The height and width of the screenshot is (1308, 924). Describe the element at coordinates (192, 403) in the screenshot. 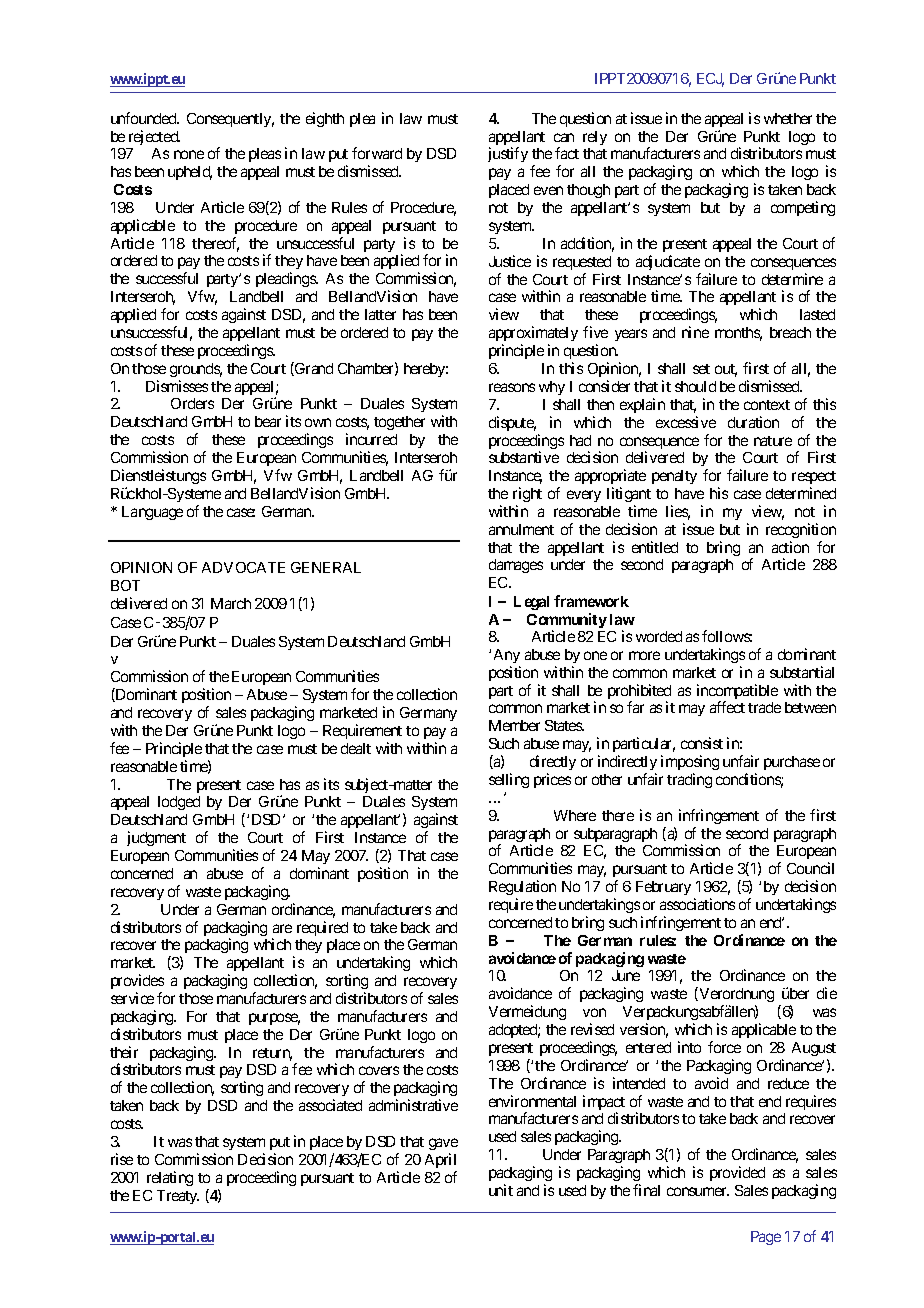

I see `Orders` at that location.
